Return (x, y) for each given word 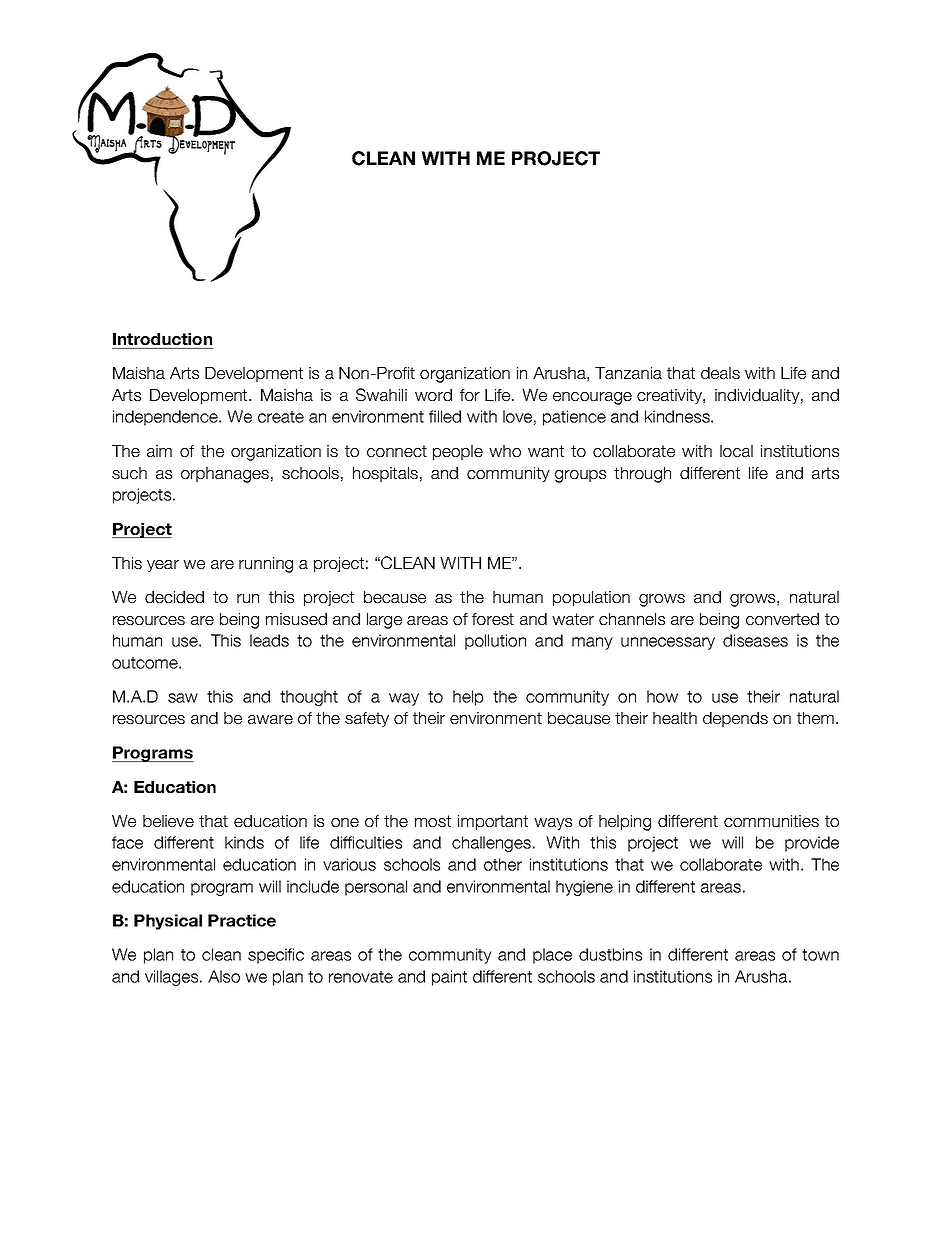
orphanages (225, 475)
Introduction (162, 339)
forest (493, 619)
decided (174, 597)
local (736, 451)
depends (735, 719)
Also (224, 976)
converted (782, 619)
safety (367, 719)
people (458, 452)
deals (720, 373)
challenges (491, 844)
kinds (244, 842)
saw (183, 698)
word (433, 395)
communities (771, 821)
